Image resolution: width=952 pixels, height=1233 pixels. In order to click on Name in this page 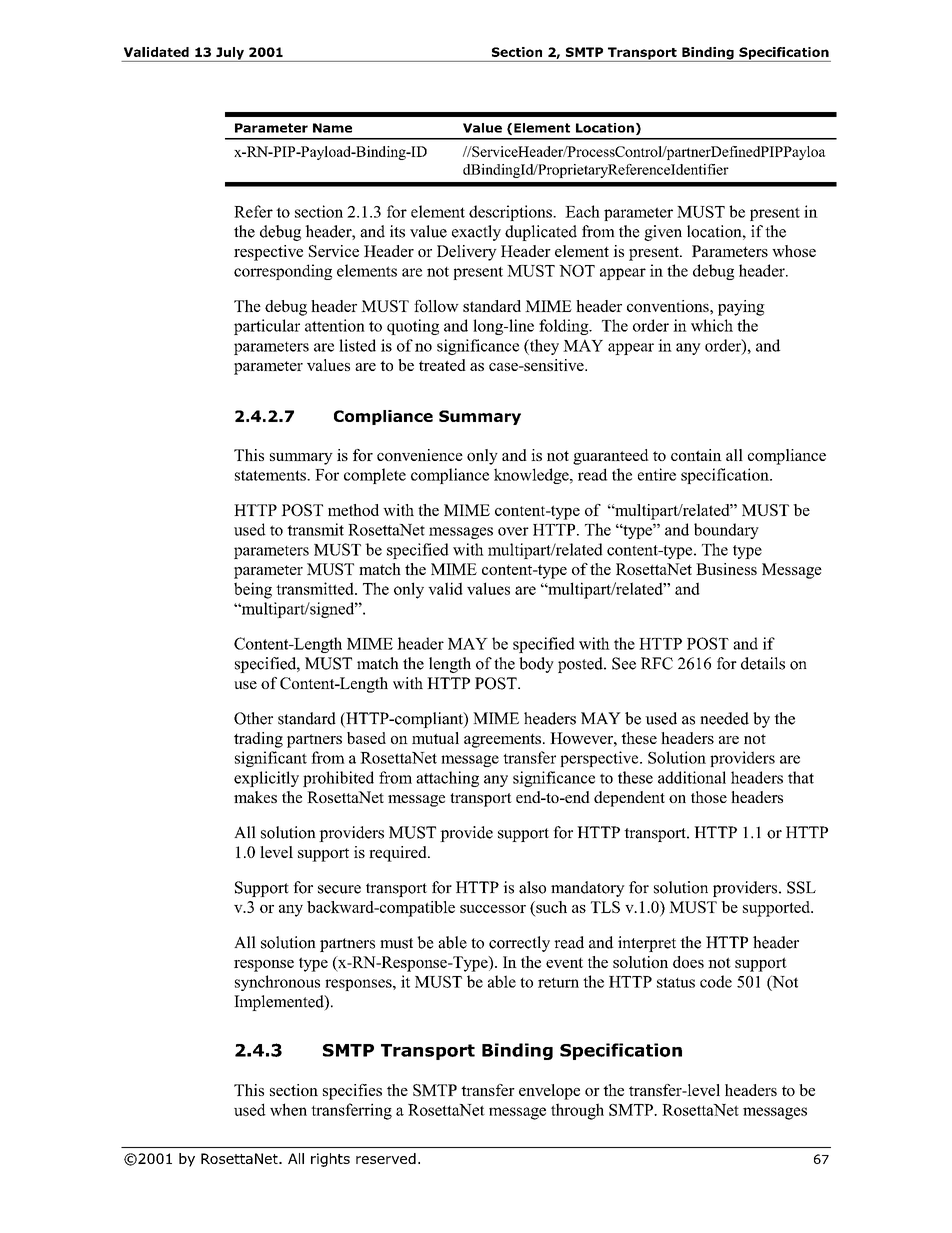, I will do `click(332, 128)`.
